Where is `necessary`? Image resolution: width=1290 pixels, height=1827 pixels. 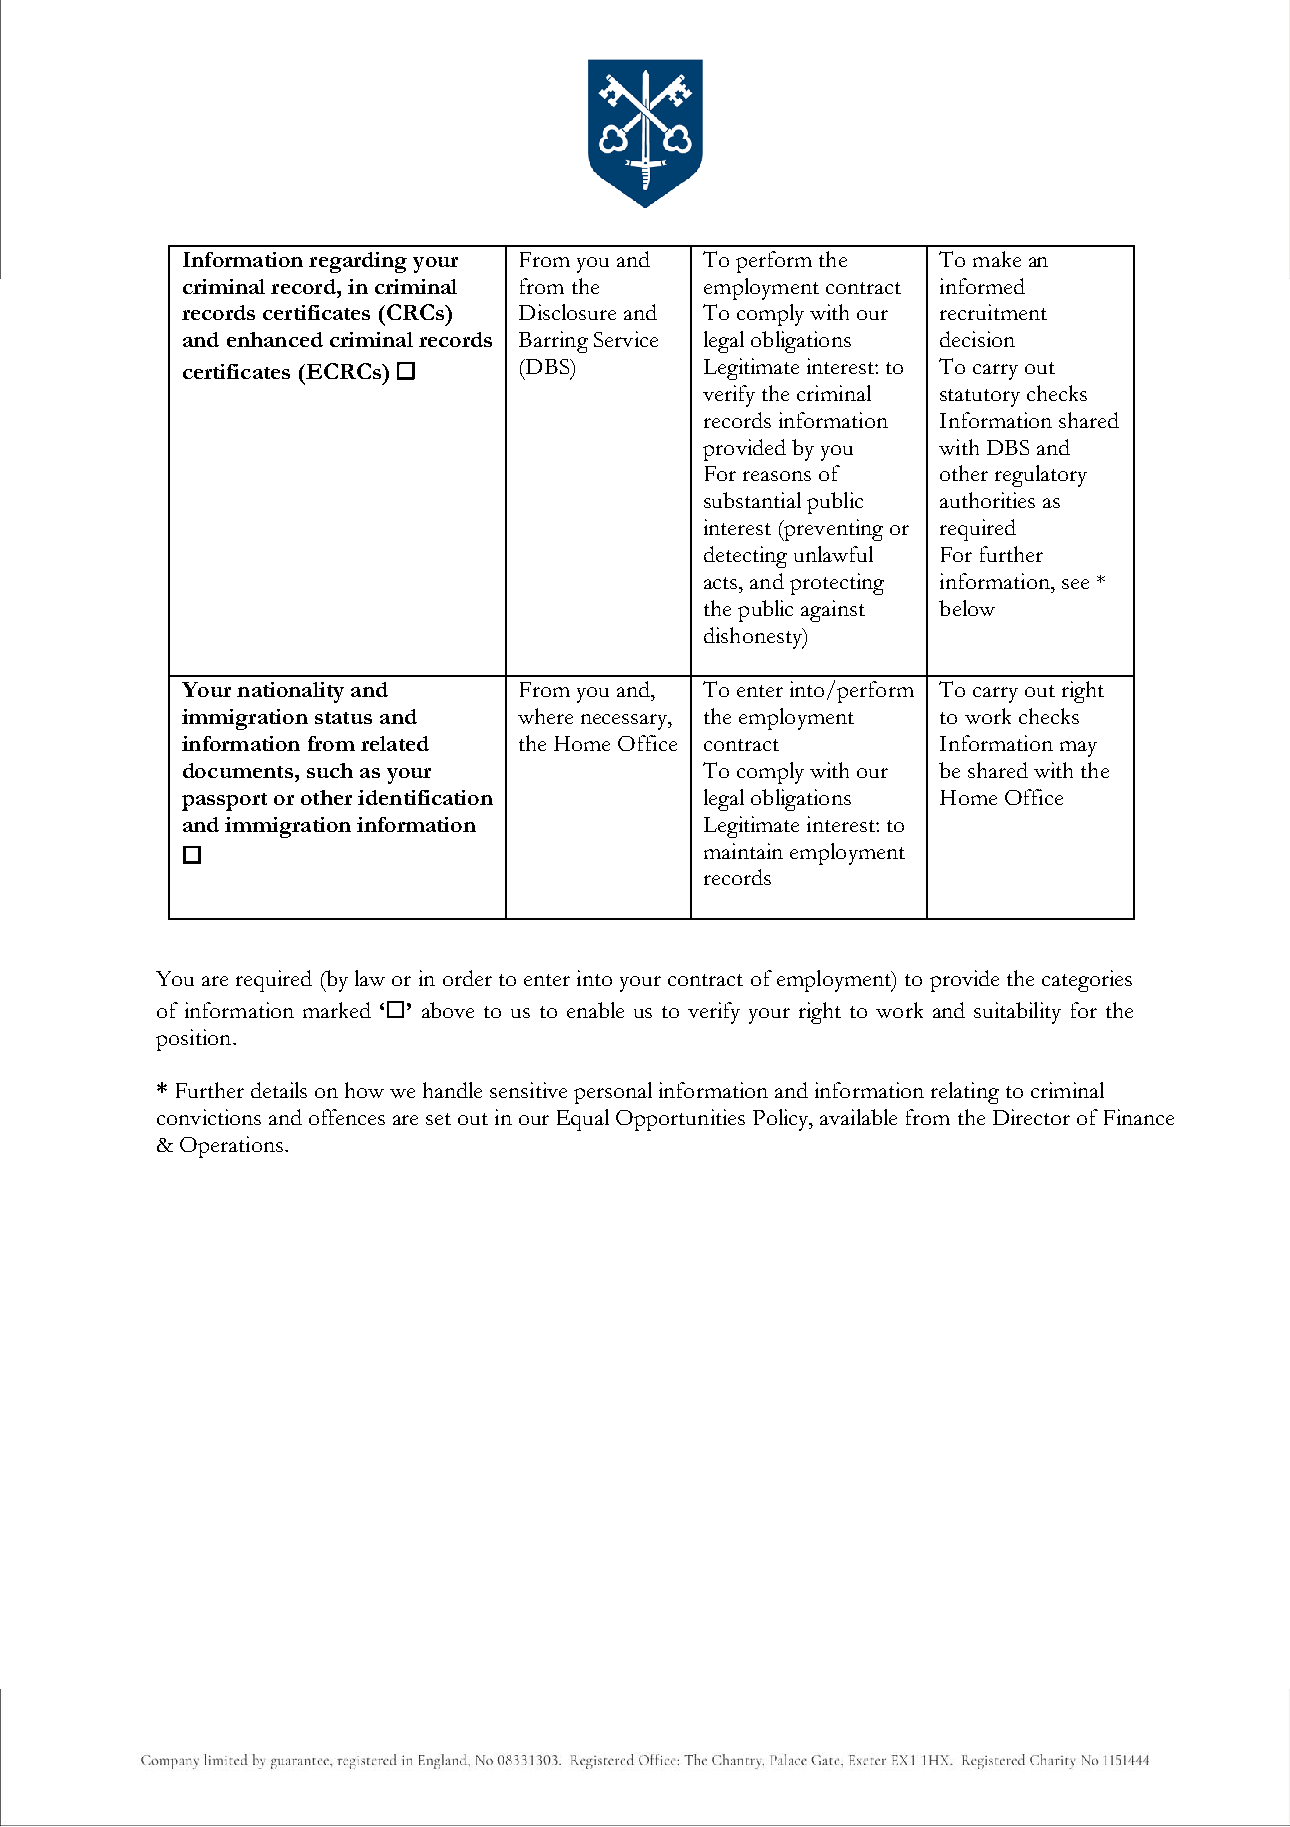
necessary is located at coordinates (625, 722).
